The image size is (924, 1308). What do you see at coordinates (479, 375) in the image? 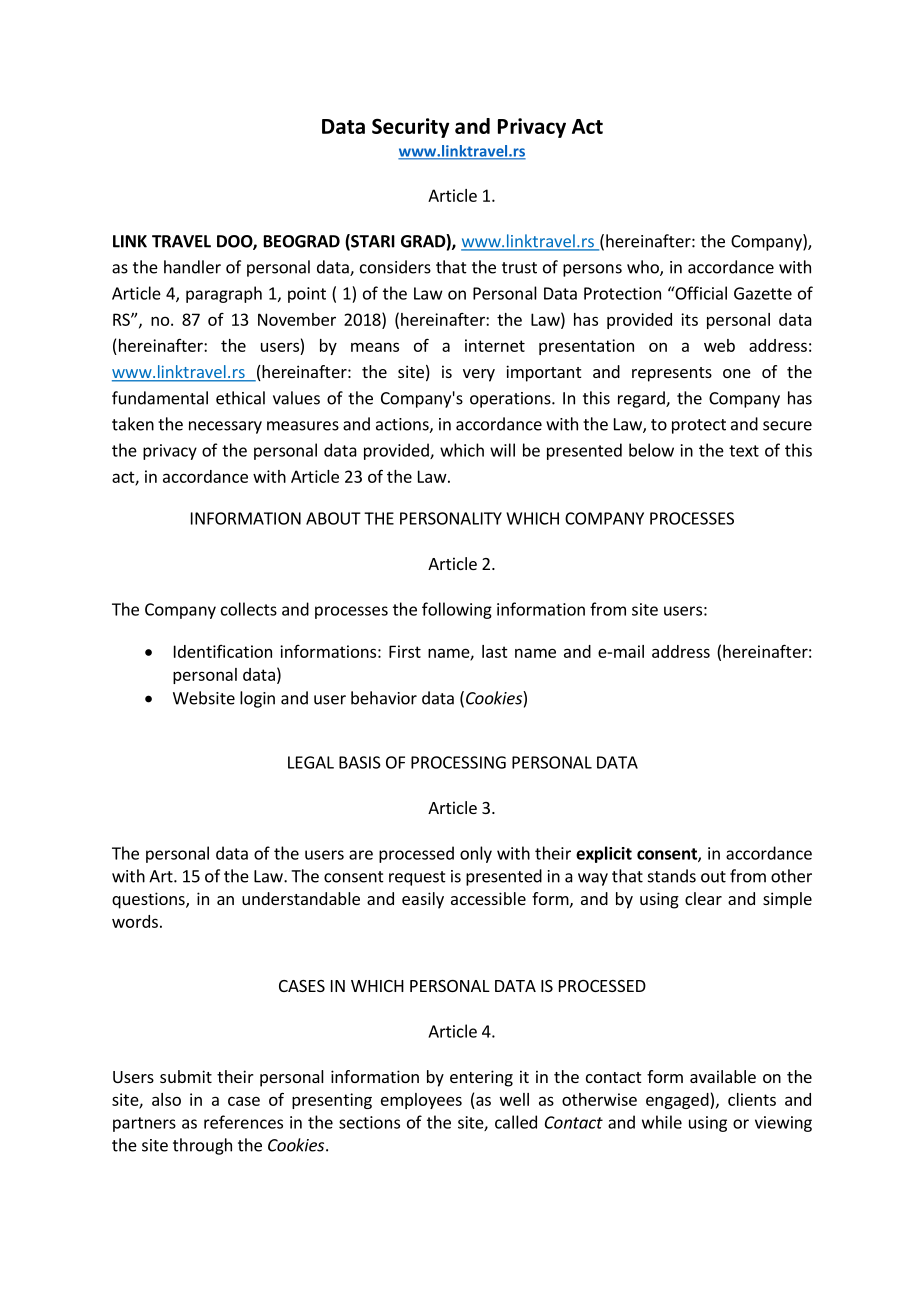
I see `very` at bounding box center [479, 375].
